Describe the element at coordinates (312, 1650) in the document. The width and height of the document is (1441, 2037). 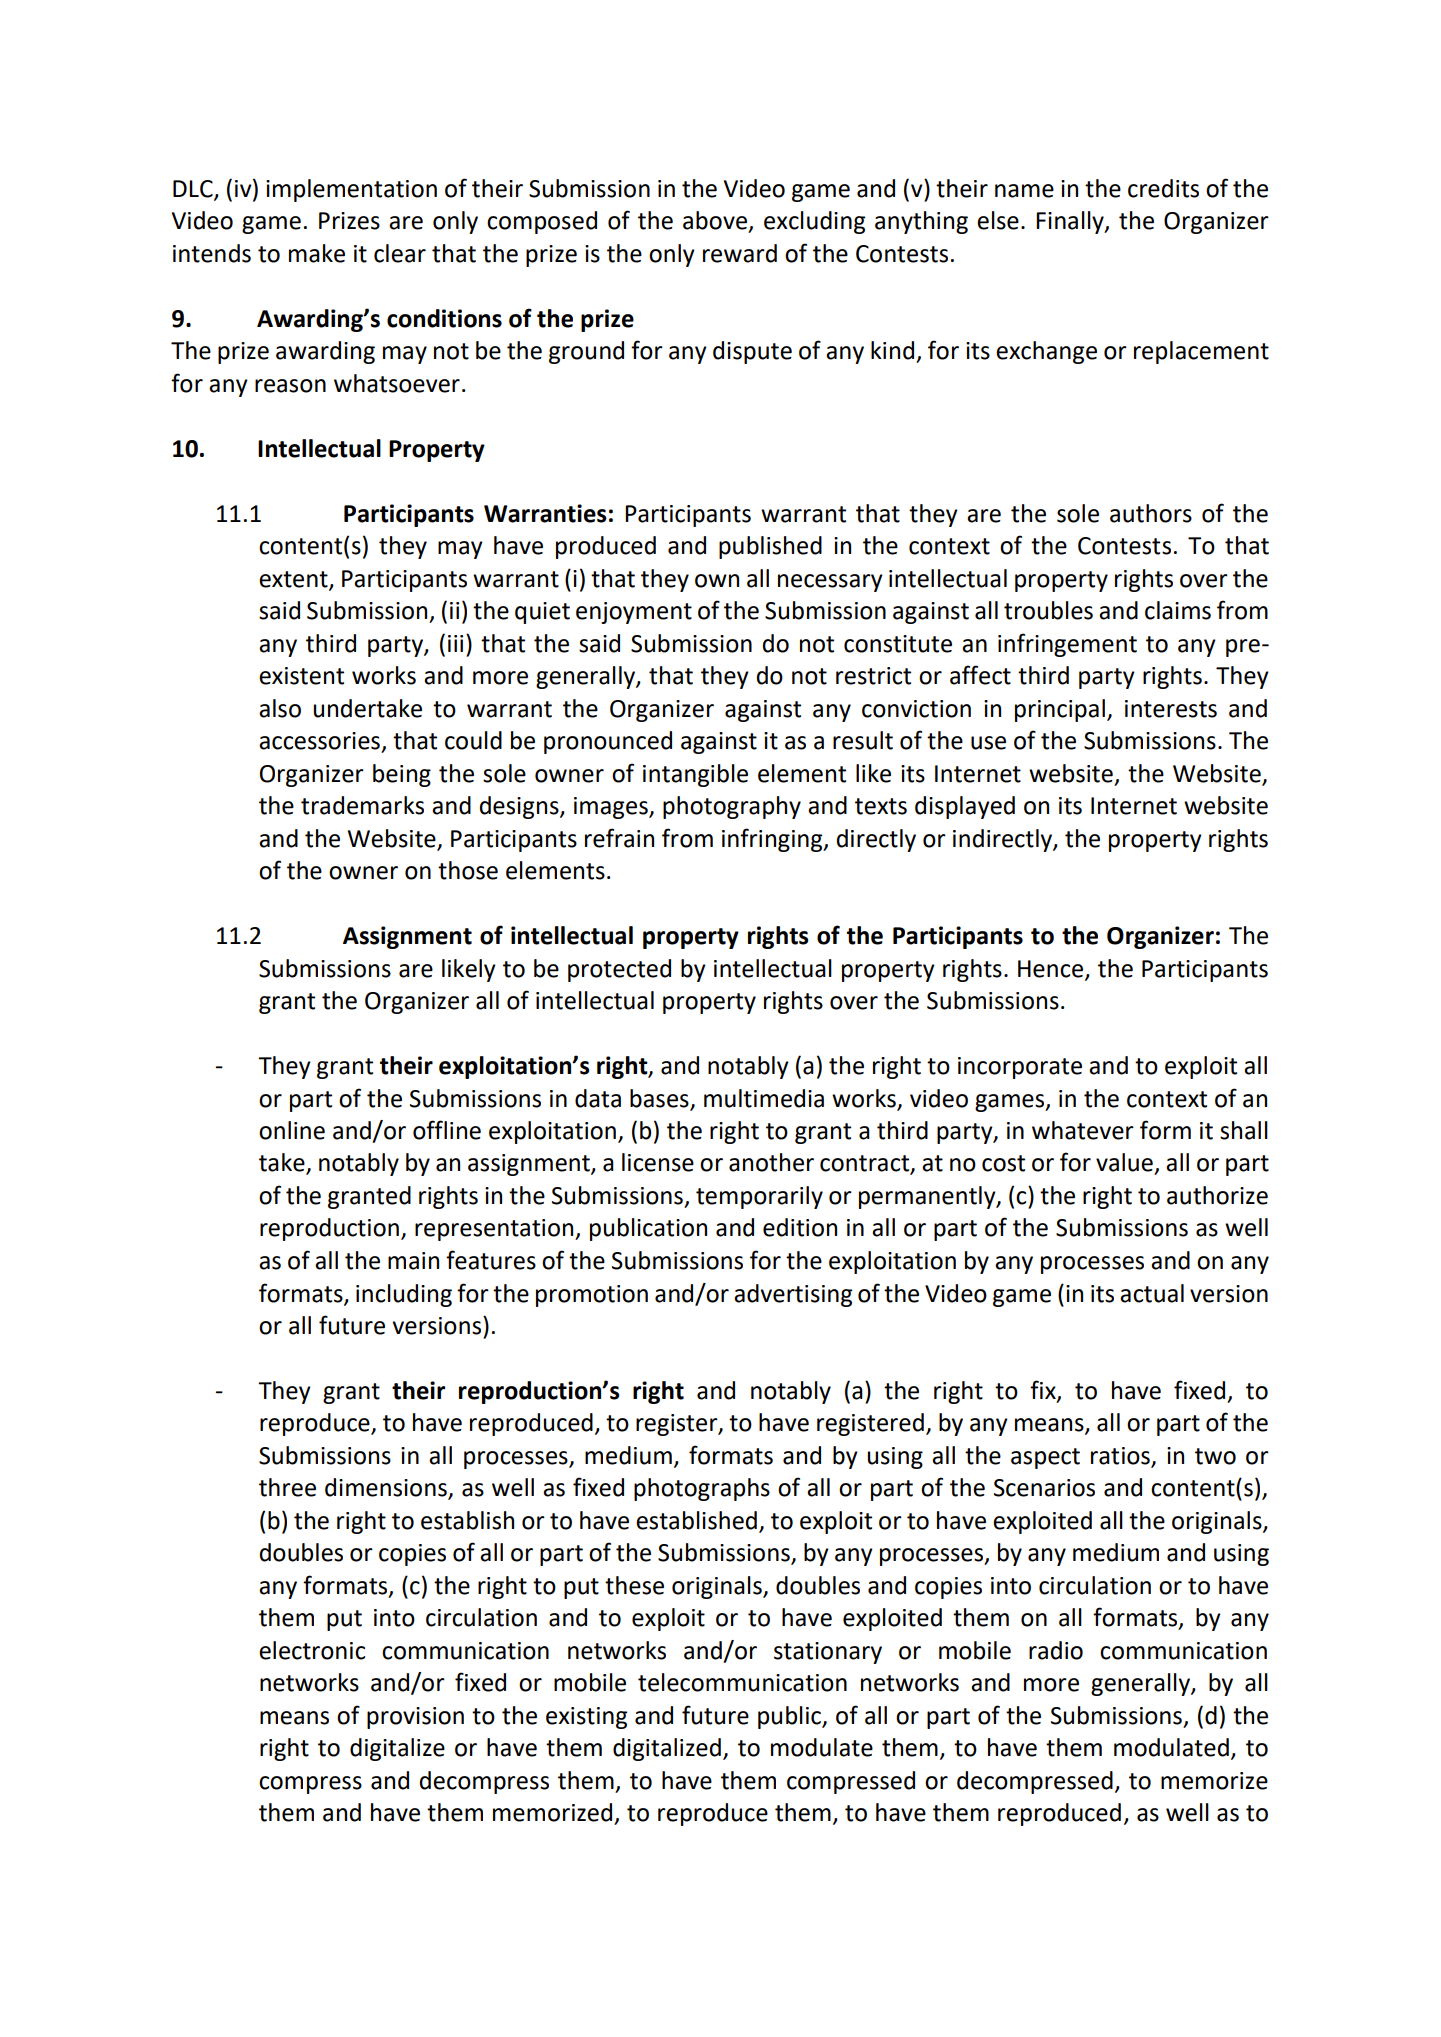
I see `electronic` at that location.
